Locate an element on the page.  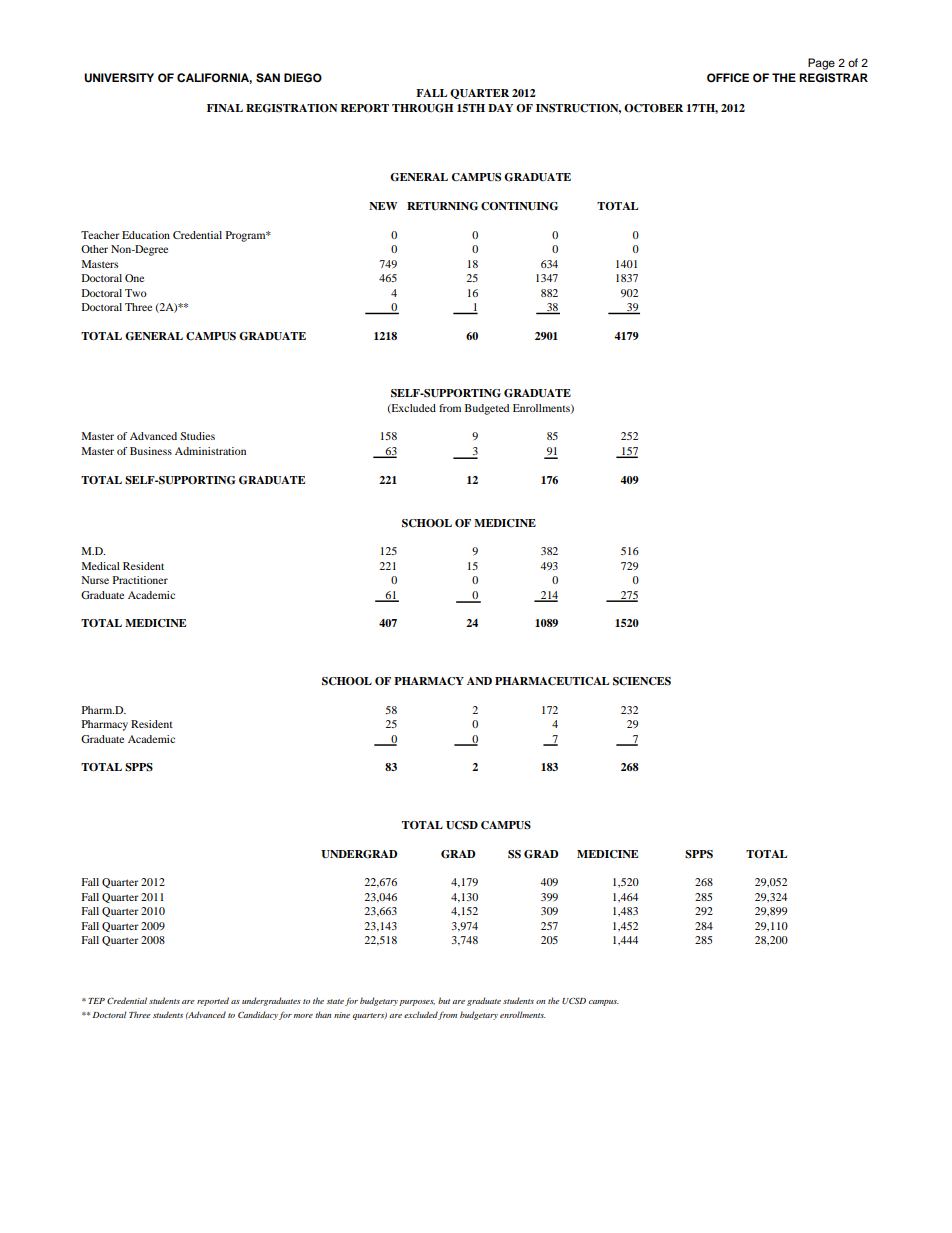
Two is located at coordinates (136, 293).
